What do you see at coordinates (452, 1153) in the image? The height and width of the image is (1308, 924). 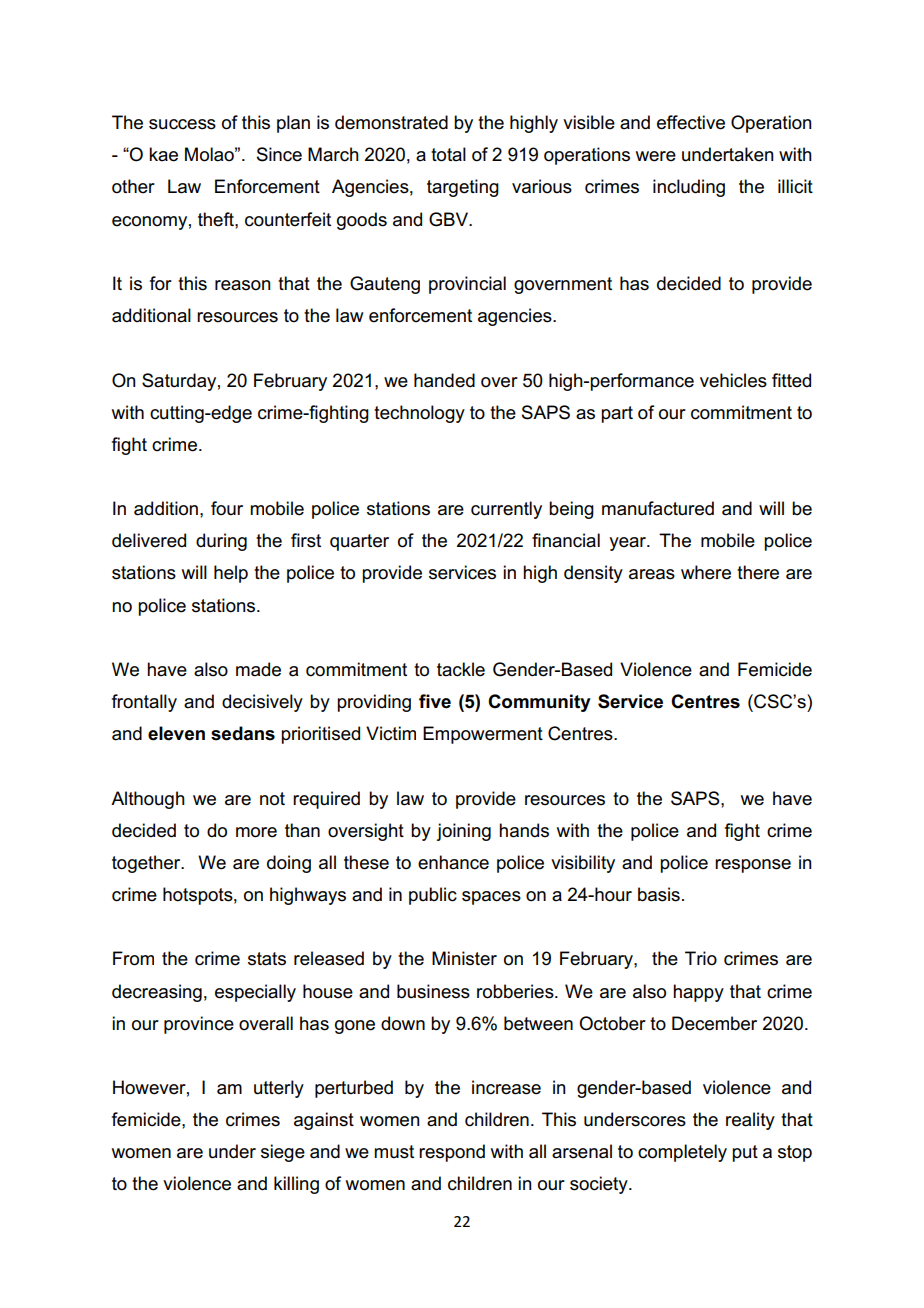 I see `respond` at bounding box center [452, 1153].
